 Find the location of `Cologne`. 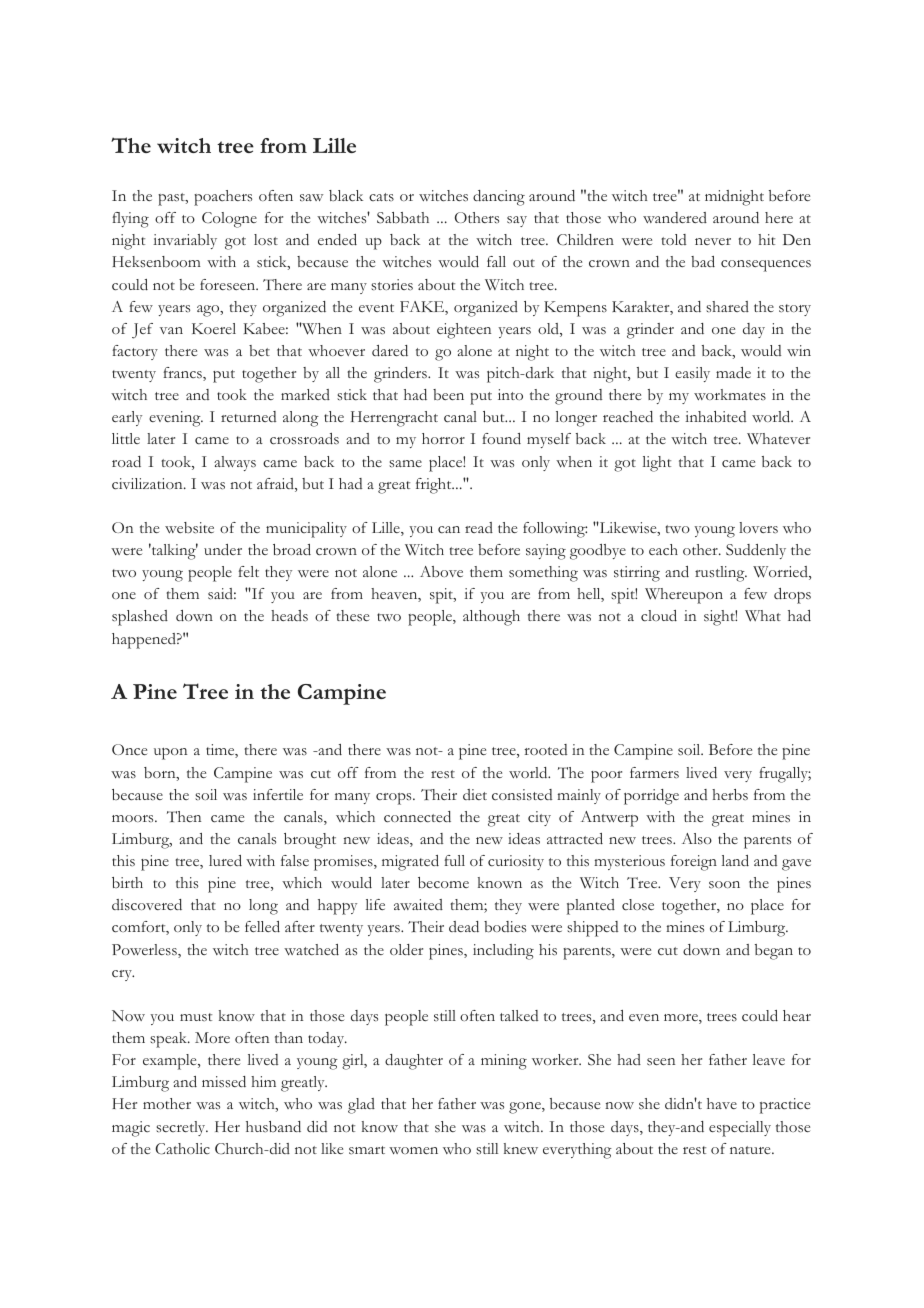

Cologne is located at coordinates (229, 220).
